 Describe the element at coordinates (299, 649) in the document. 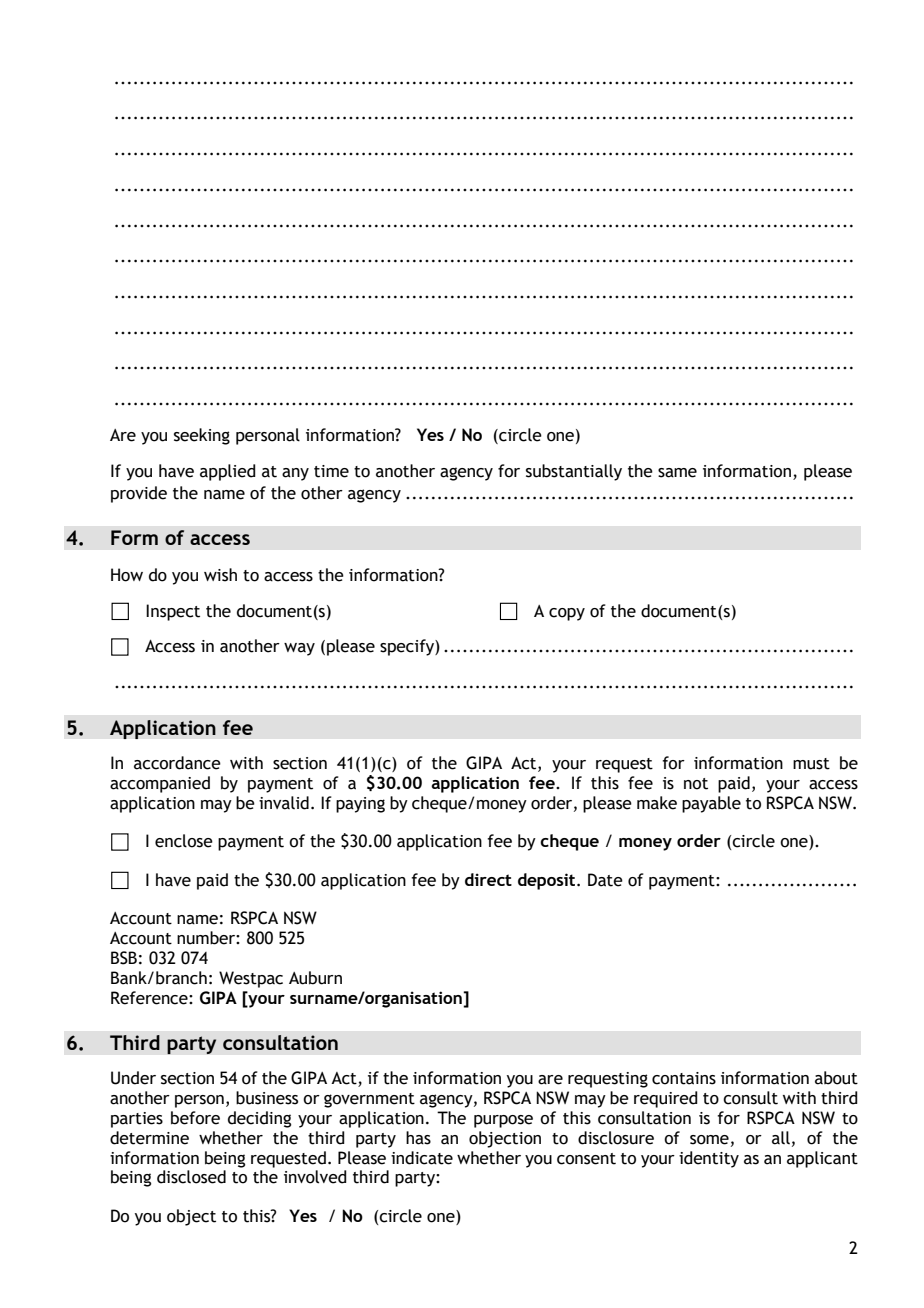

I see `way` at that location.
